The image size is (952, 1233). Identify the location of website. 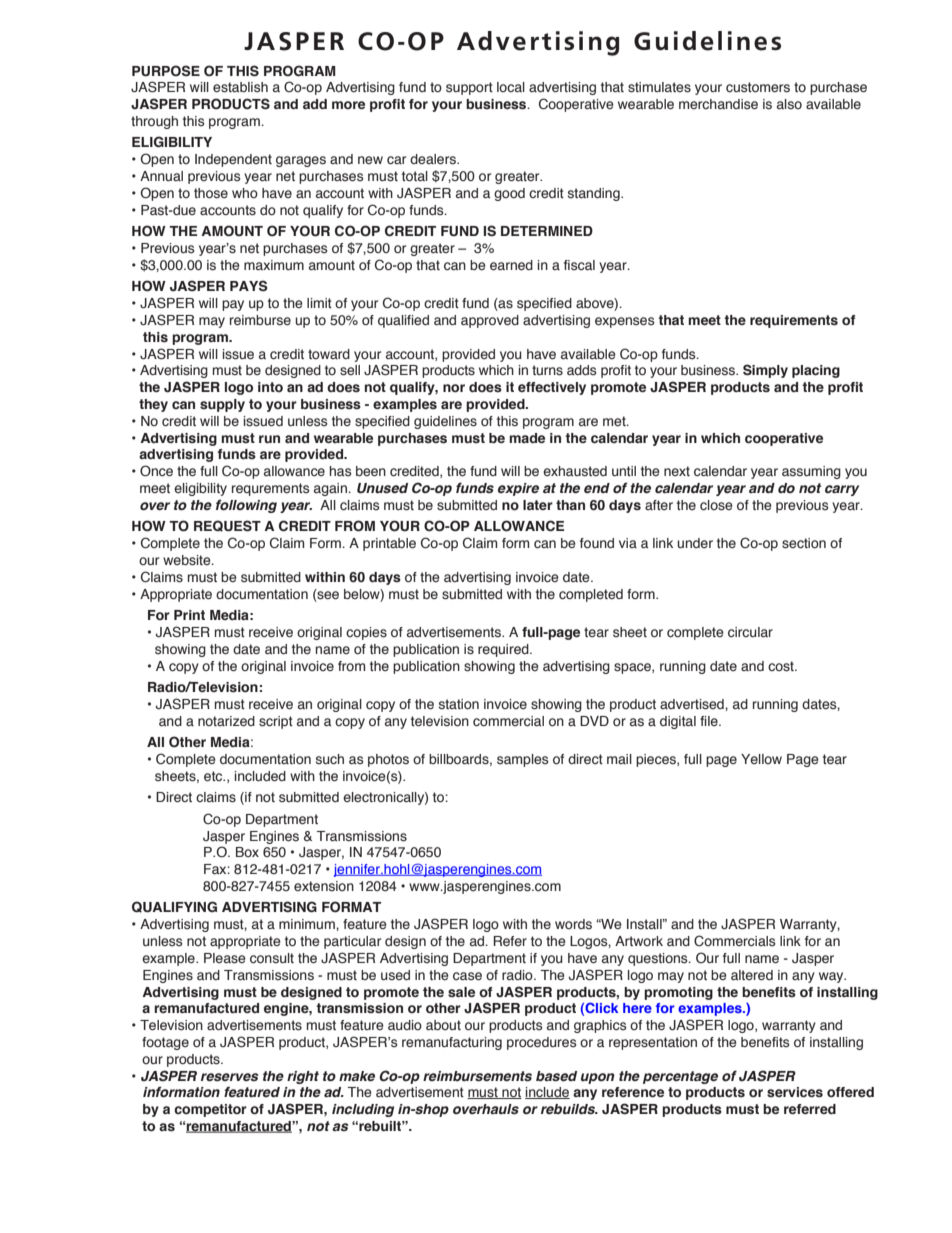
(188, 560).
